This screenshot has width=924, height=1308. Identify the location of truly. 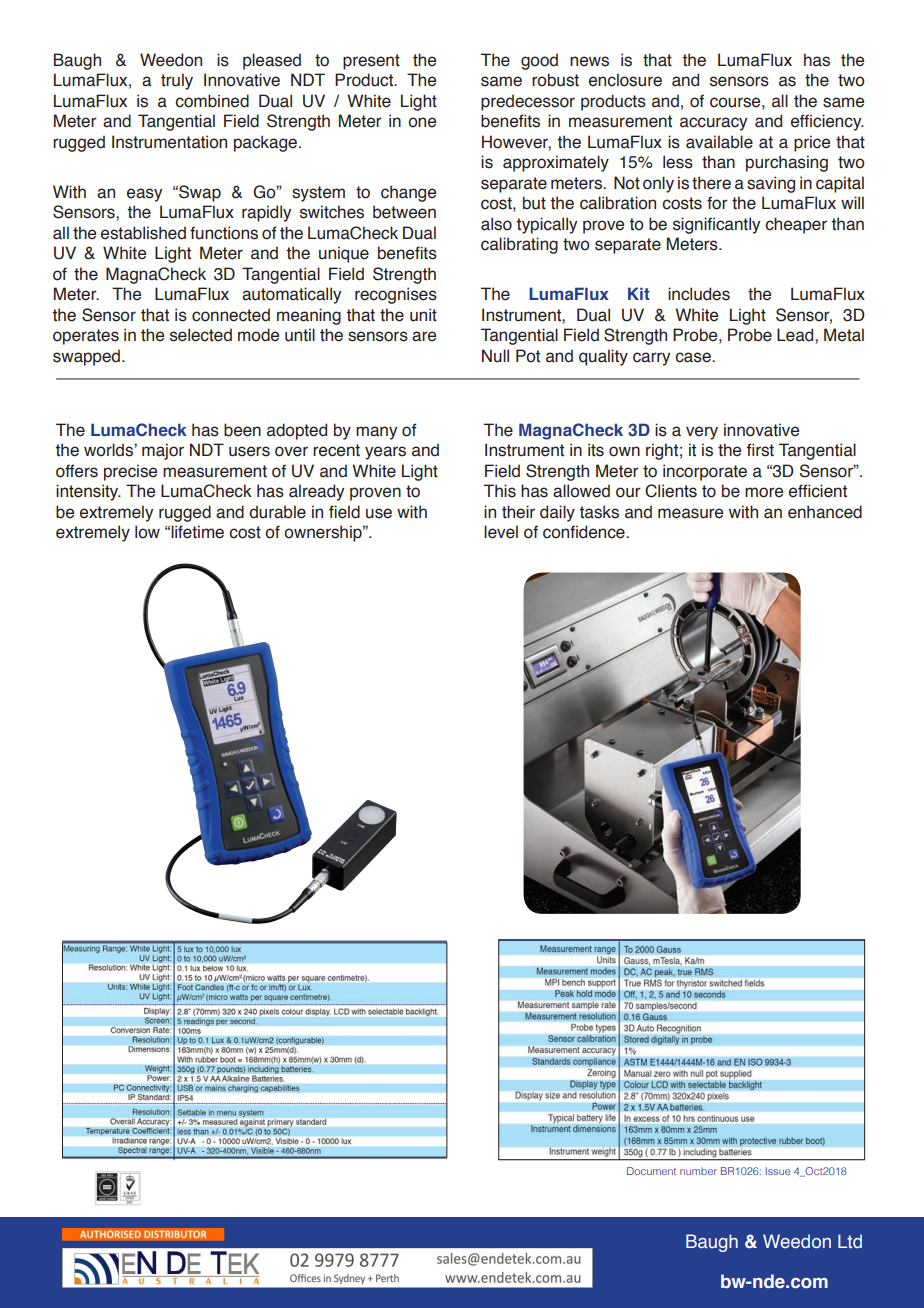
(177, 81).
